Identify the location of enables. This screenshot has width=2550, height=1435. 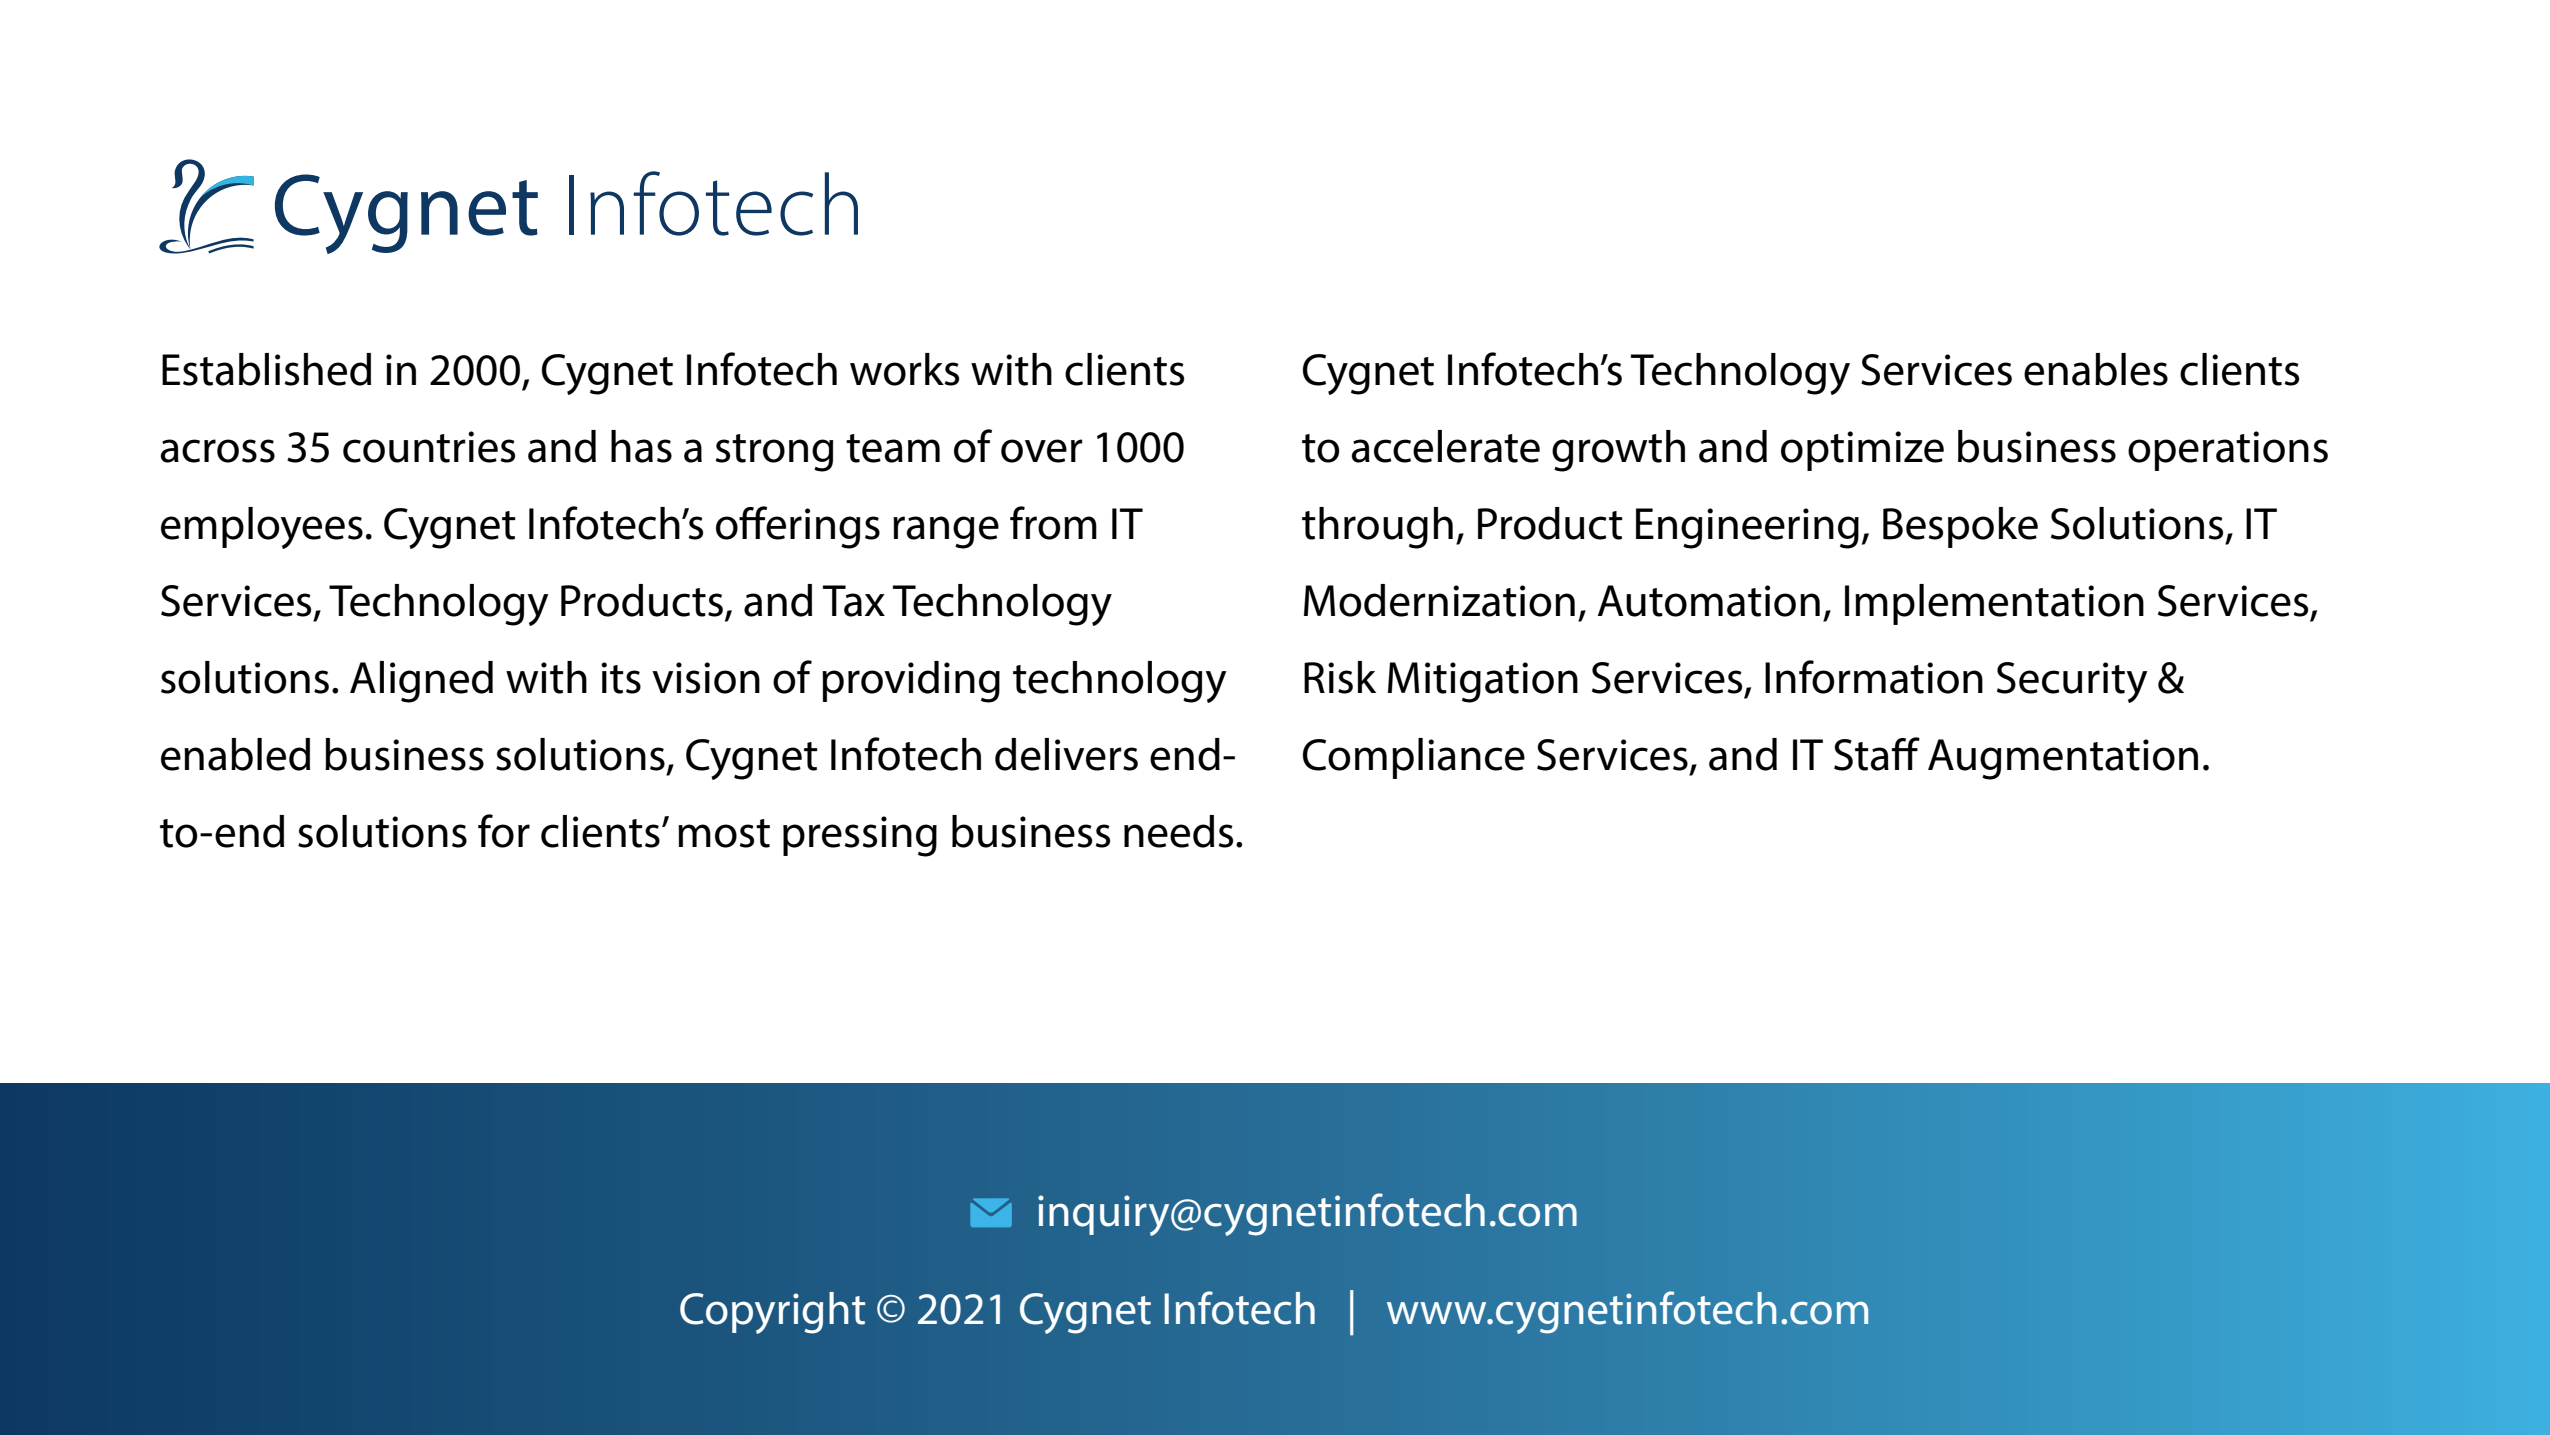
(2096, 369).
